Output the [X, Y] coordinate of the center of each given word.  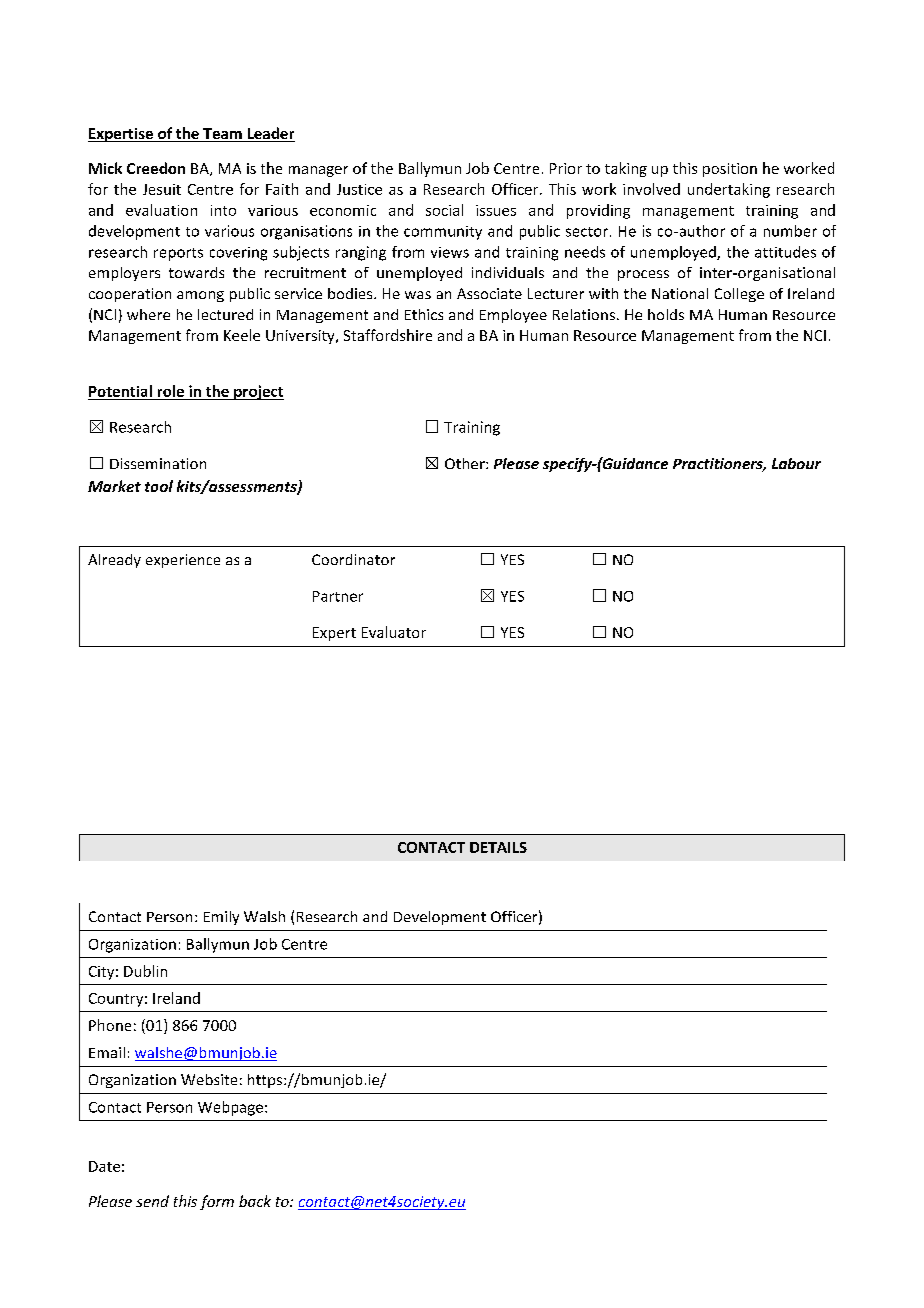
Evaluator [394, 632]
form [217, 1202]
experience [183, 561]
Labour [796, 463]
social [444, 210]
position [730, 170]
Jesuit [162, 189]
